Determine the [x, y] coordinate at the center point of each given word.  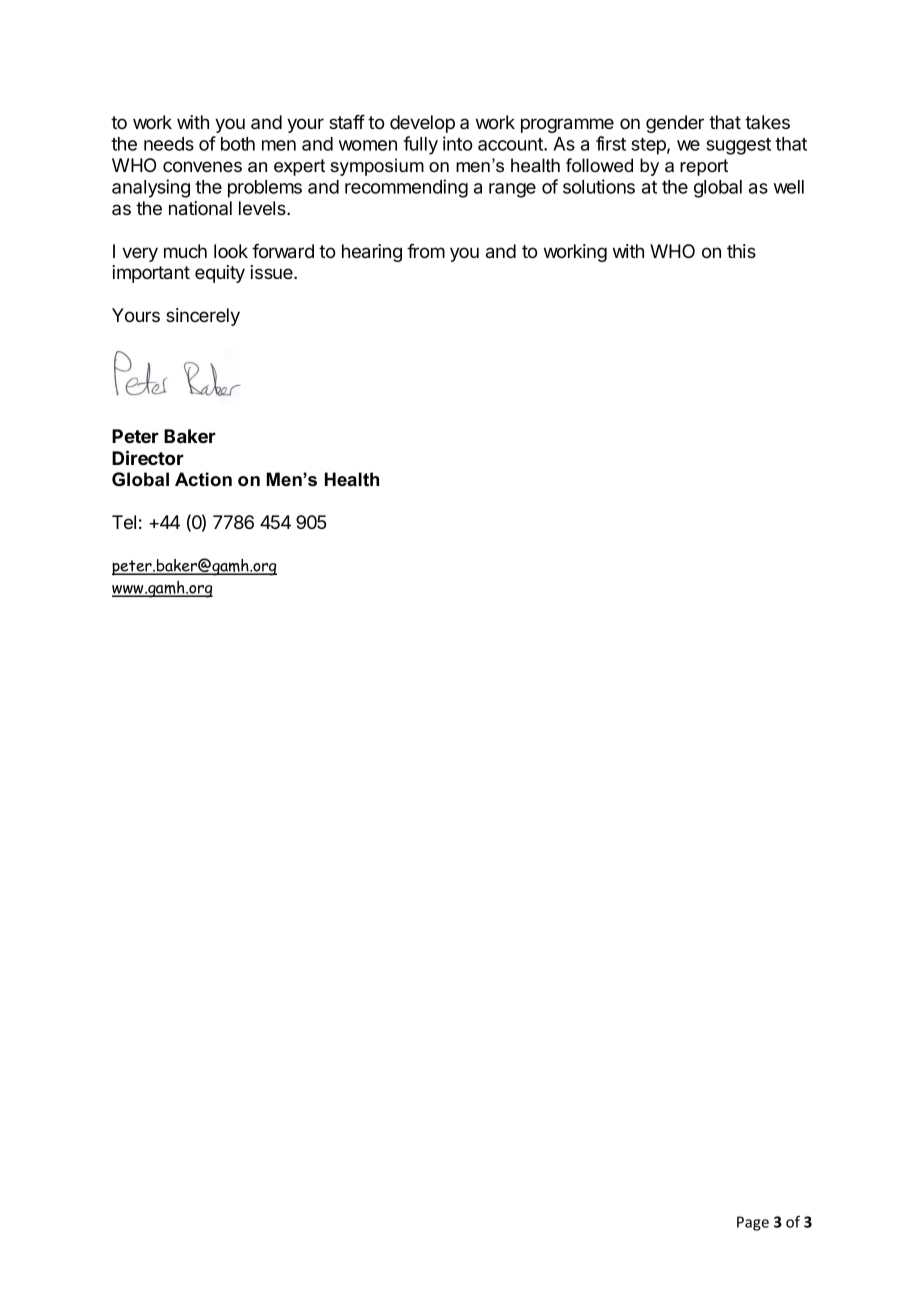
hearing [372, 253]
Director [148, 457]
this [741, 251]
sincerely [203, 317]
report [704, 167]
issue [272, 272]
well [789, 187]
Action [203, 479]
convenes [202, 167]
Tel [124, 522]
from [426, 251]
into [458, 143]
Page [753, 1223]
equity [220, 274]
